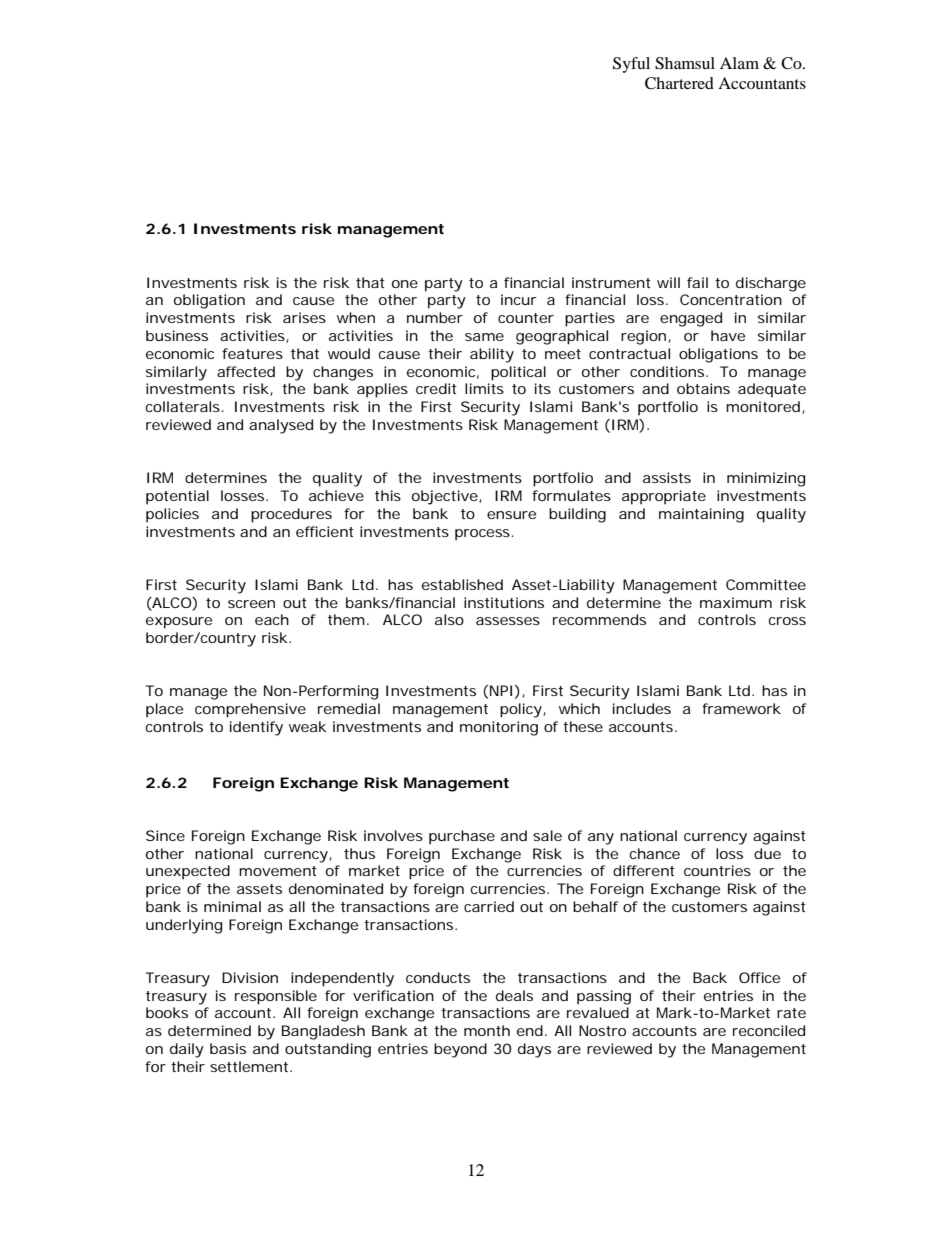 The height and width of the document is (1233, 952). Describe the element at coordinates (769, 1030) in the document. I see `reconciled` at that location.
